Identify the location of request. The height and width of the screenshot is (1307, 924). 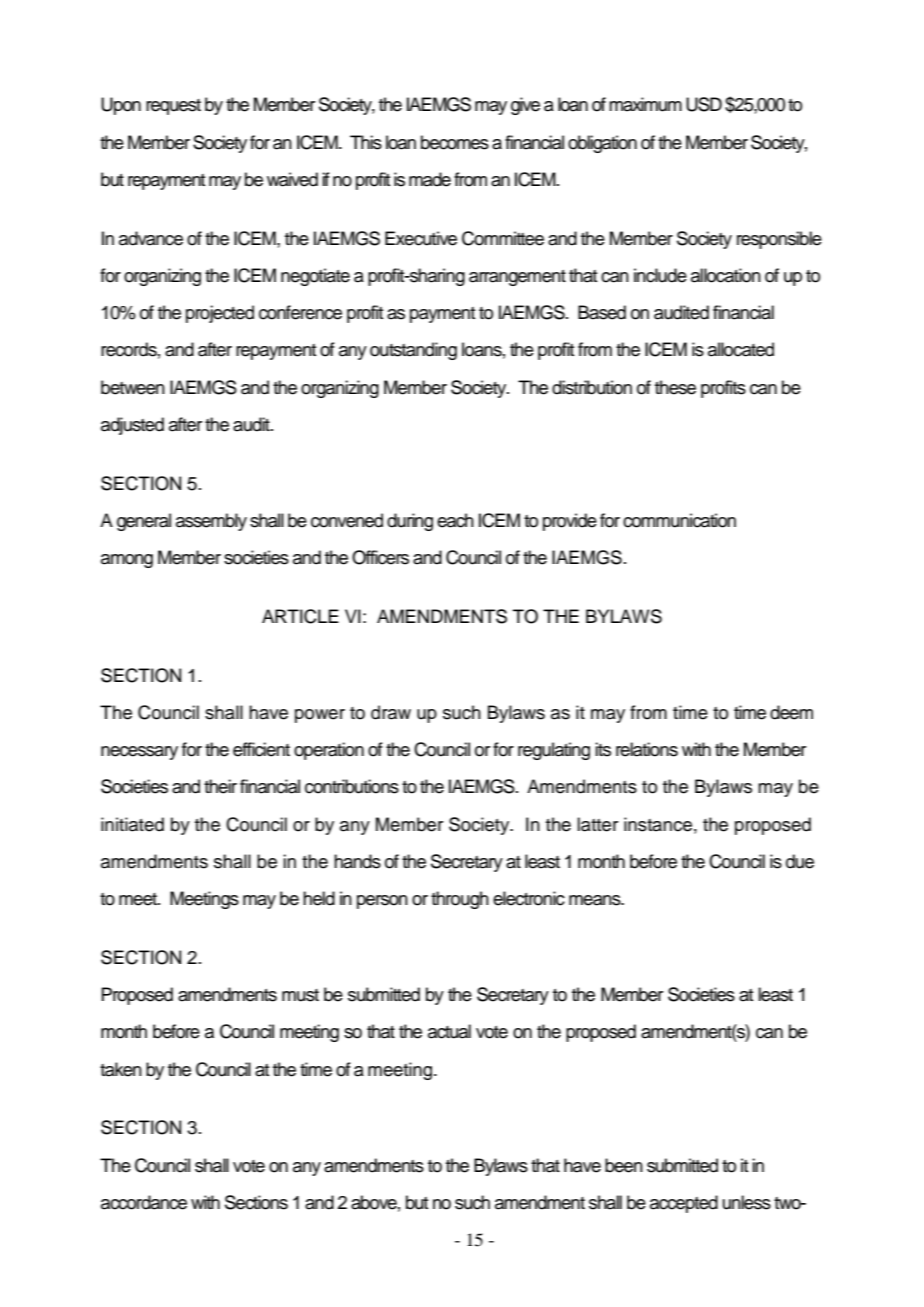
(173, 107).
